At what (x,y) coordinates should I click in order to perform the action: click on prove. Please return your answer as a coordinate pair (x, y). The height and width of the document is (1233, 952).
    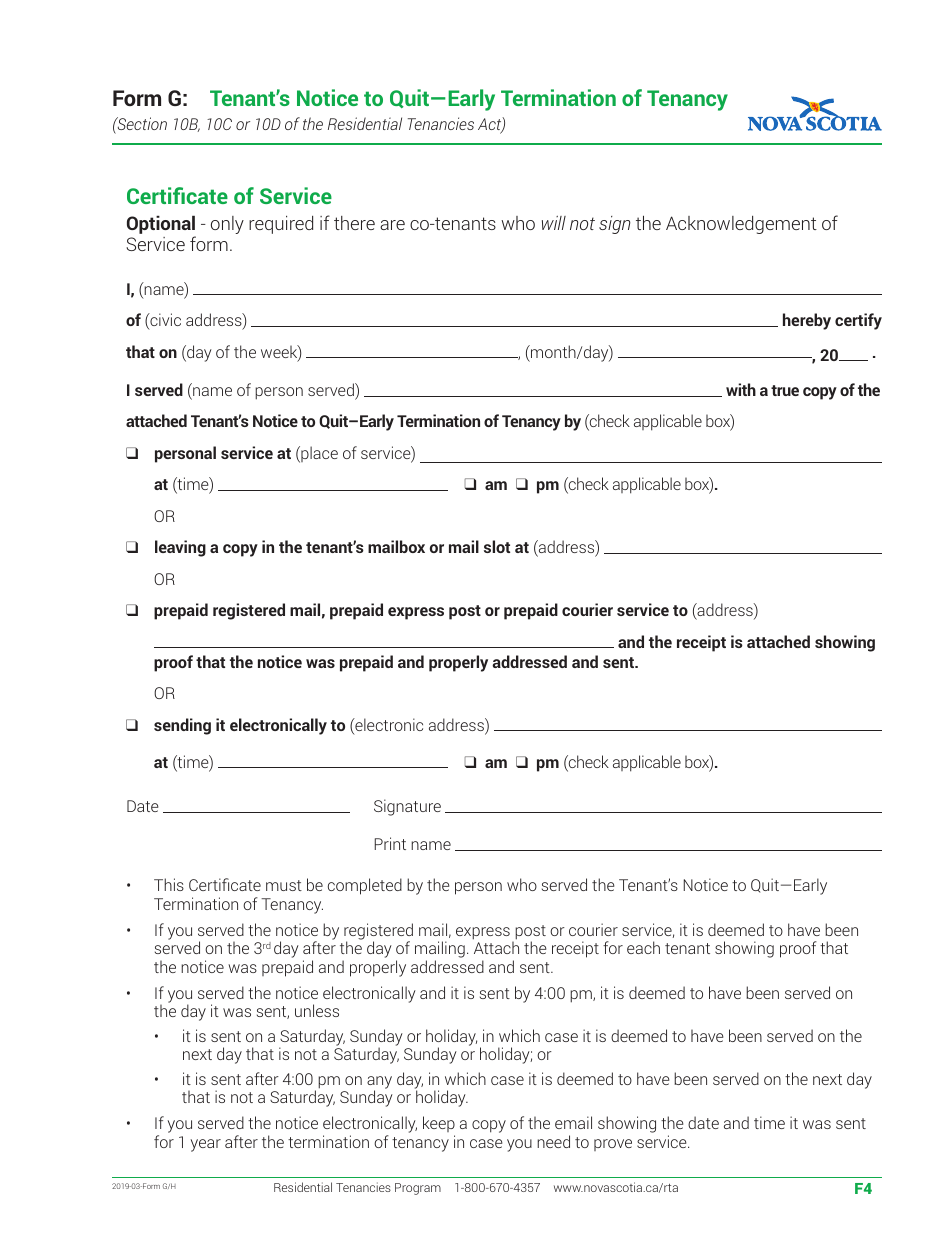
    Looking at the image, I should click on (613, 1145).
